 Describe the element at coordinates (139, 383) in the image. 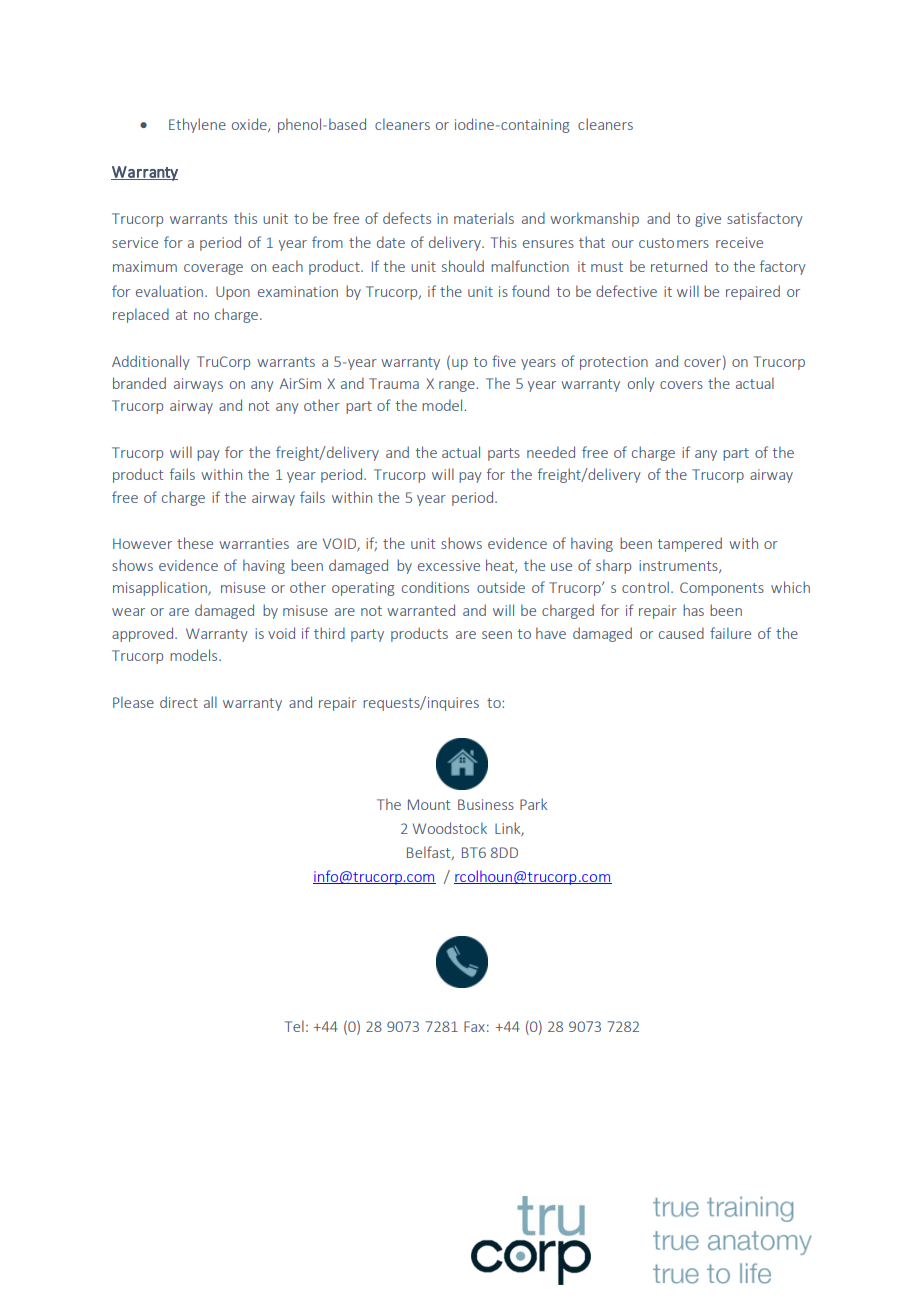

I see `branded` at that location.
